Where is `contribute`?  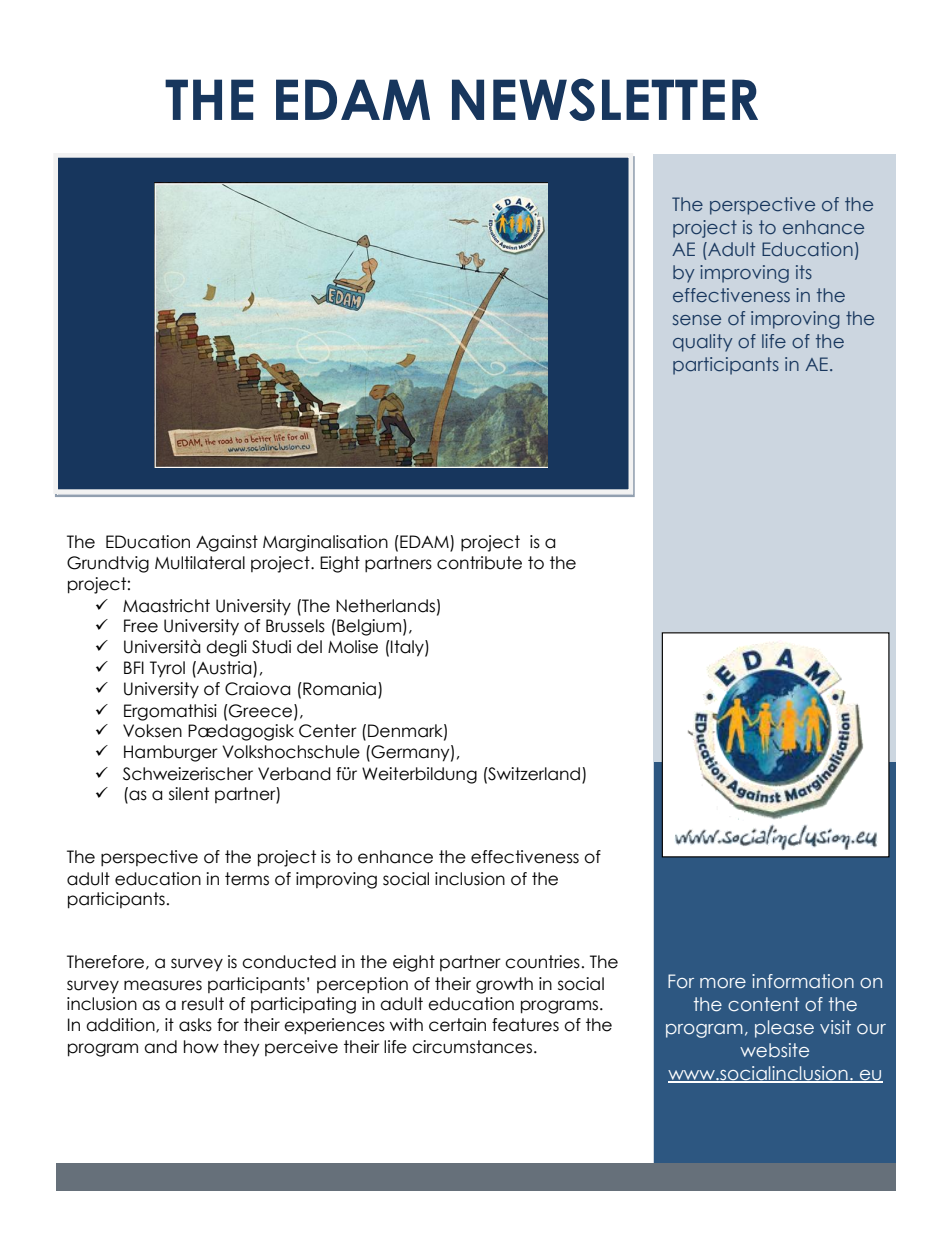 contribute is located at coordinates (479, 563).
